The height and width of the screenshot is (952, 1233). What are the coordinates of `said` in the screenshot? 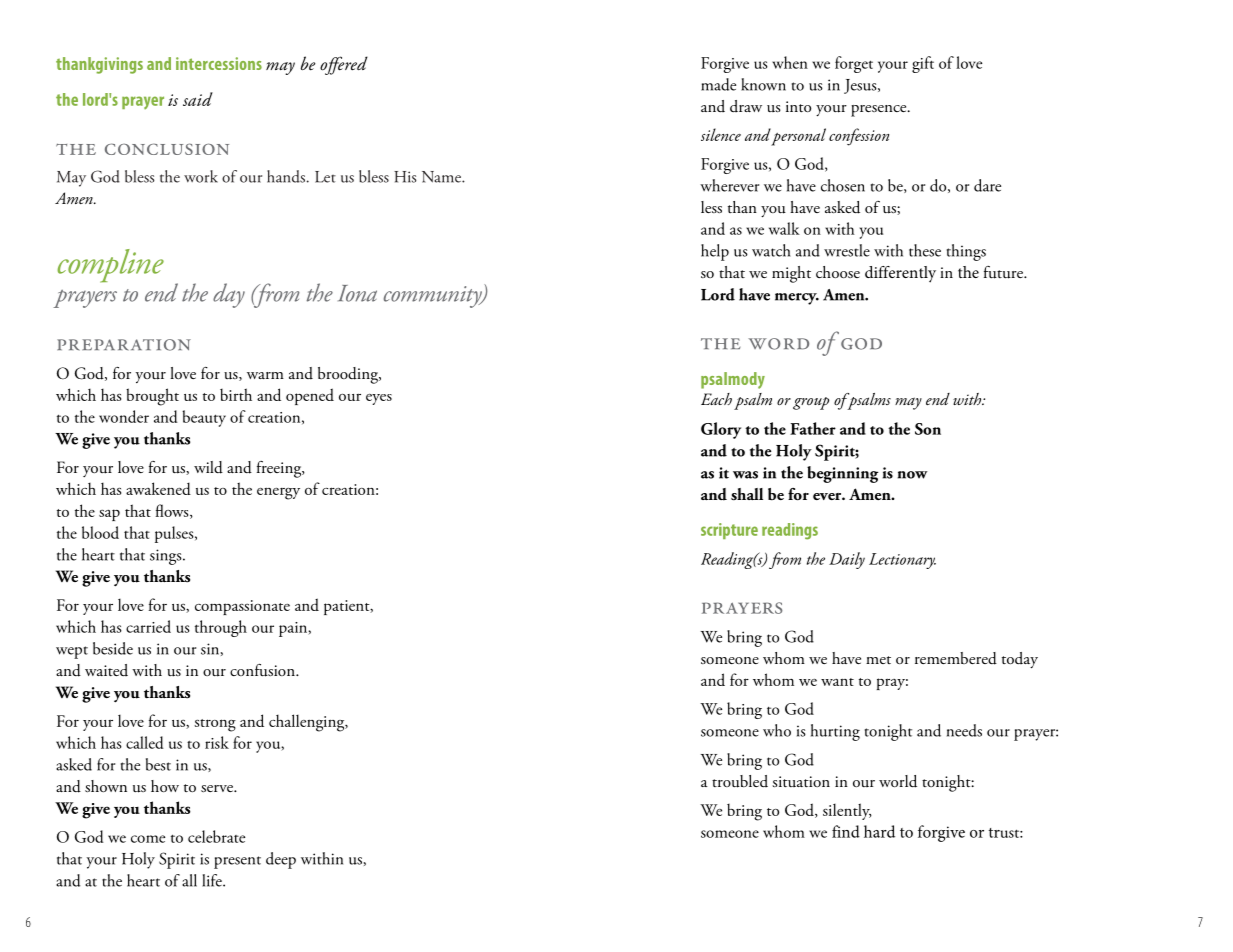 It's located at (198, 99).
